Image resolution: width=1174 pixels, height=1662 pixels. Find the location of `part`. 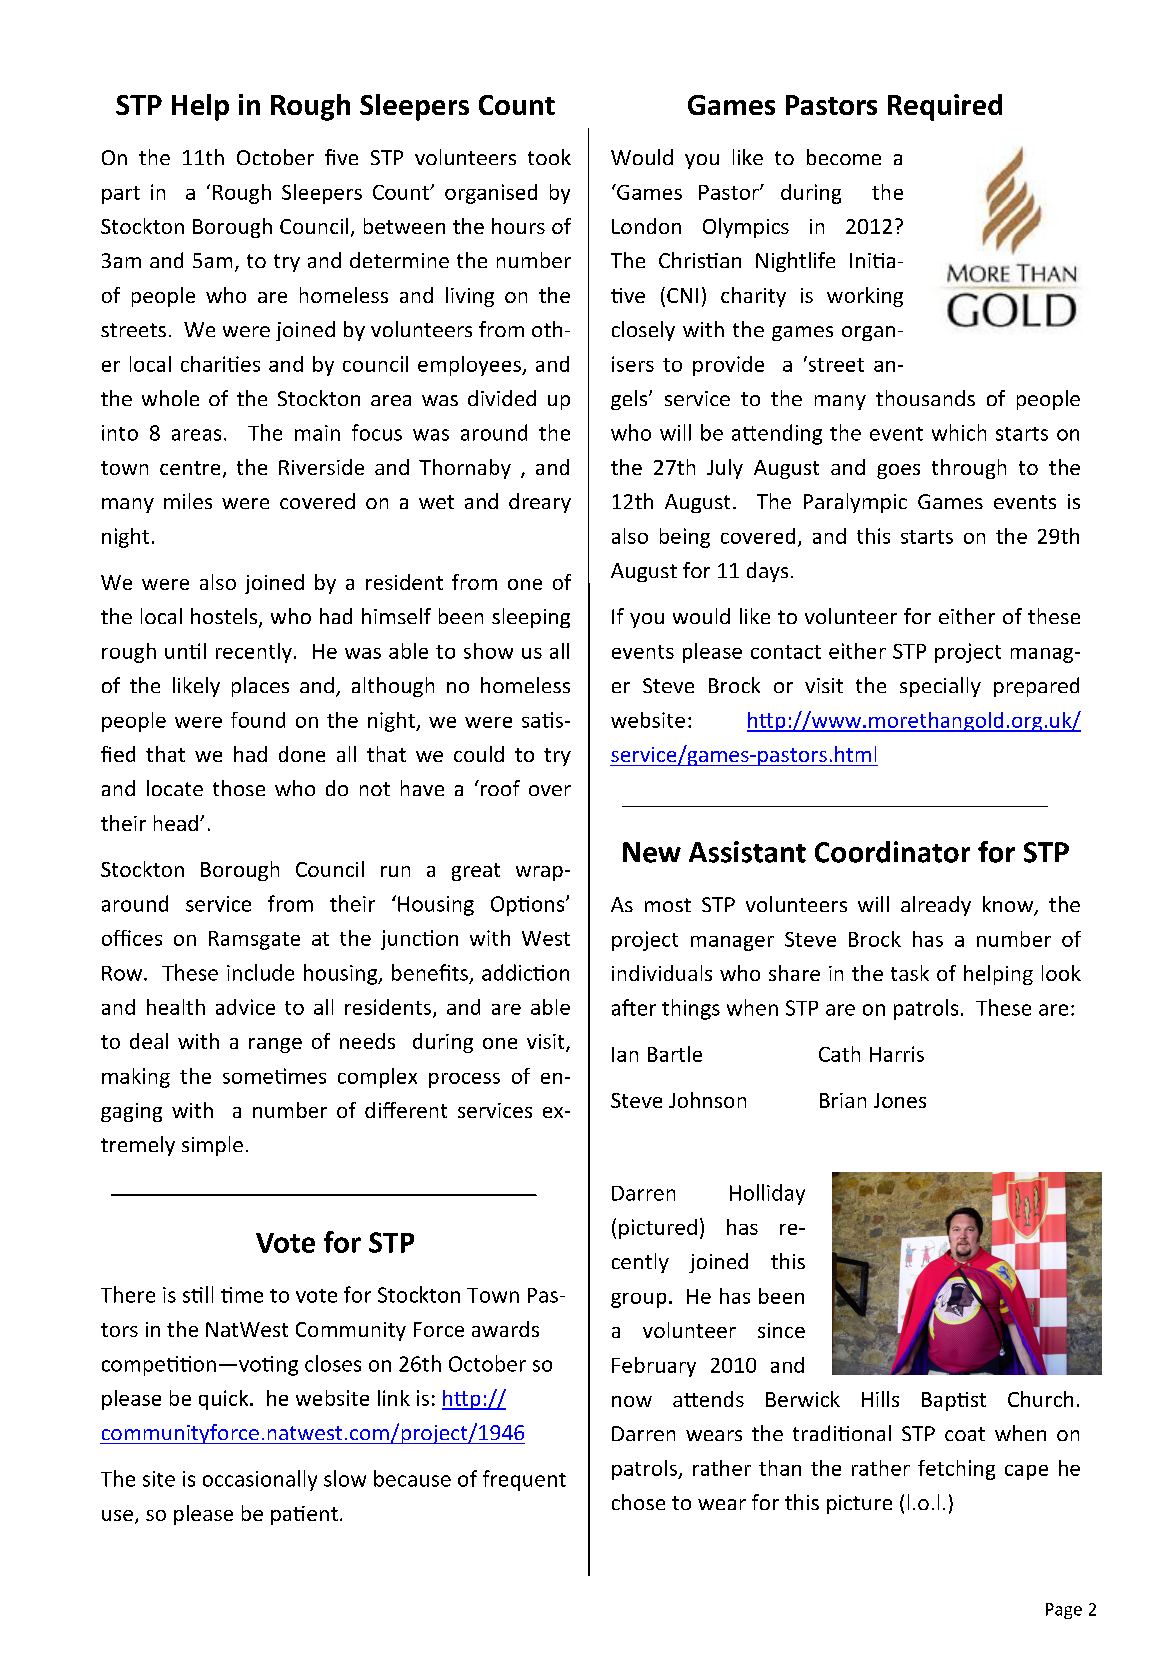

part is located at coordinates (121, 195).
